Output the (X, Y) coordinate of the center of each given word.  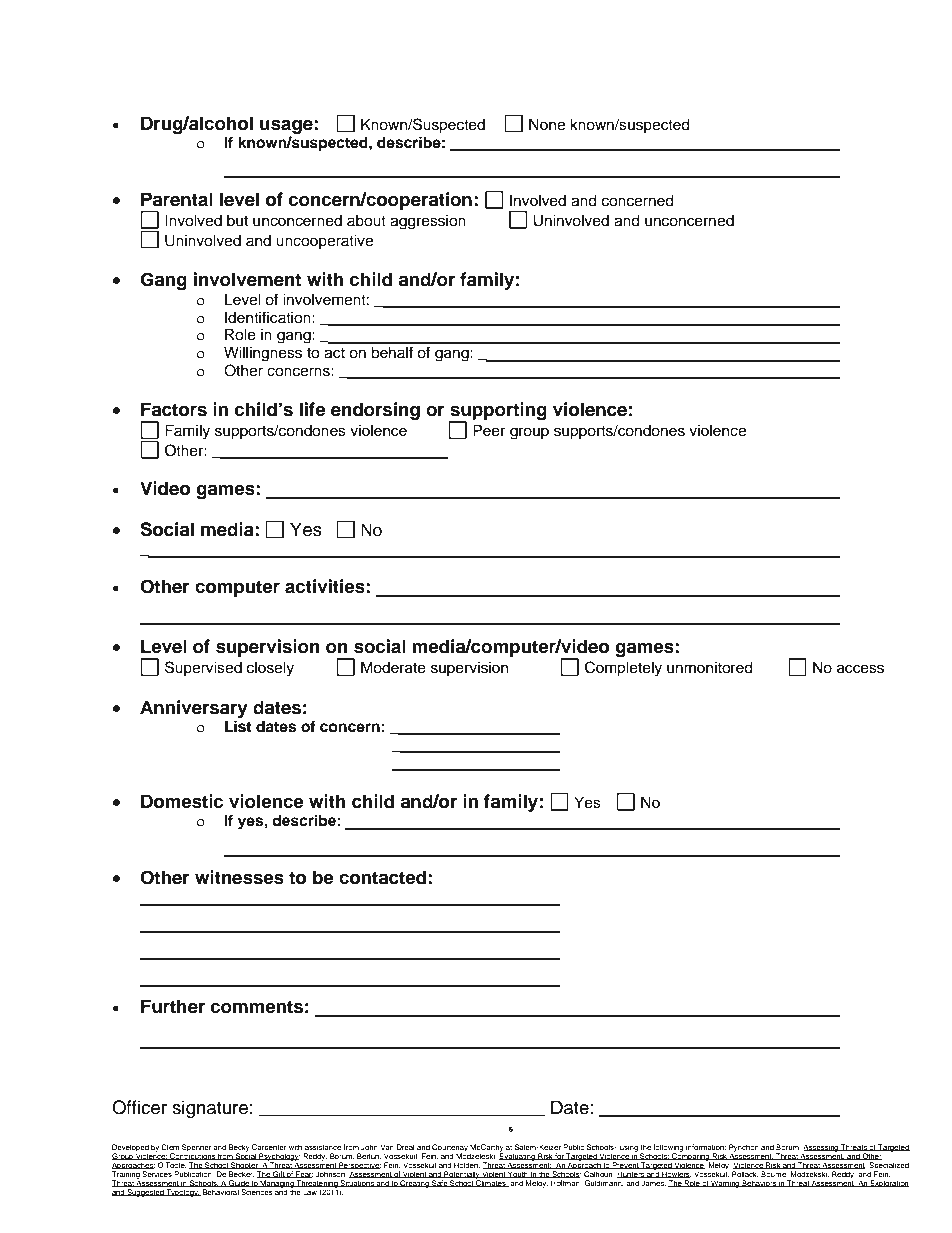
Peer (489, 430)
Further (173, 1006)
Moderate (393, 667)
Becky (239, 1149)
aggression (428, 222)
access (860, 669)
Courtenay (449, 1149)
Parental (177, 199)
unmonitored (710, 667)
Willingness (263, 354)
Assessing (821, 1149)
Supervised (203, 668)
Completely (623, 669)
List (238, 726)
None (547, 124)
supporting (498, 412)
